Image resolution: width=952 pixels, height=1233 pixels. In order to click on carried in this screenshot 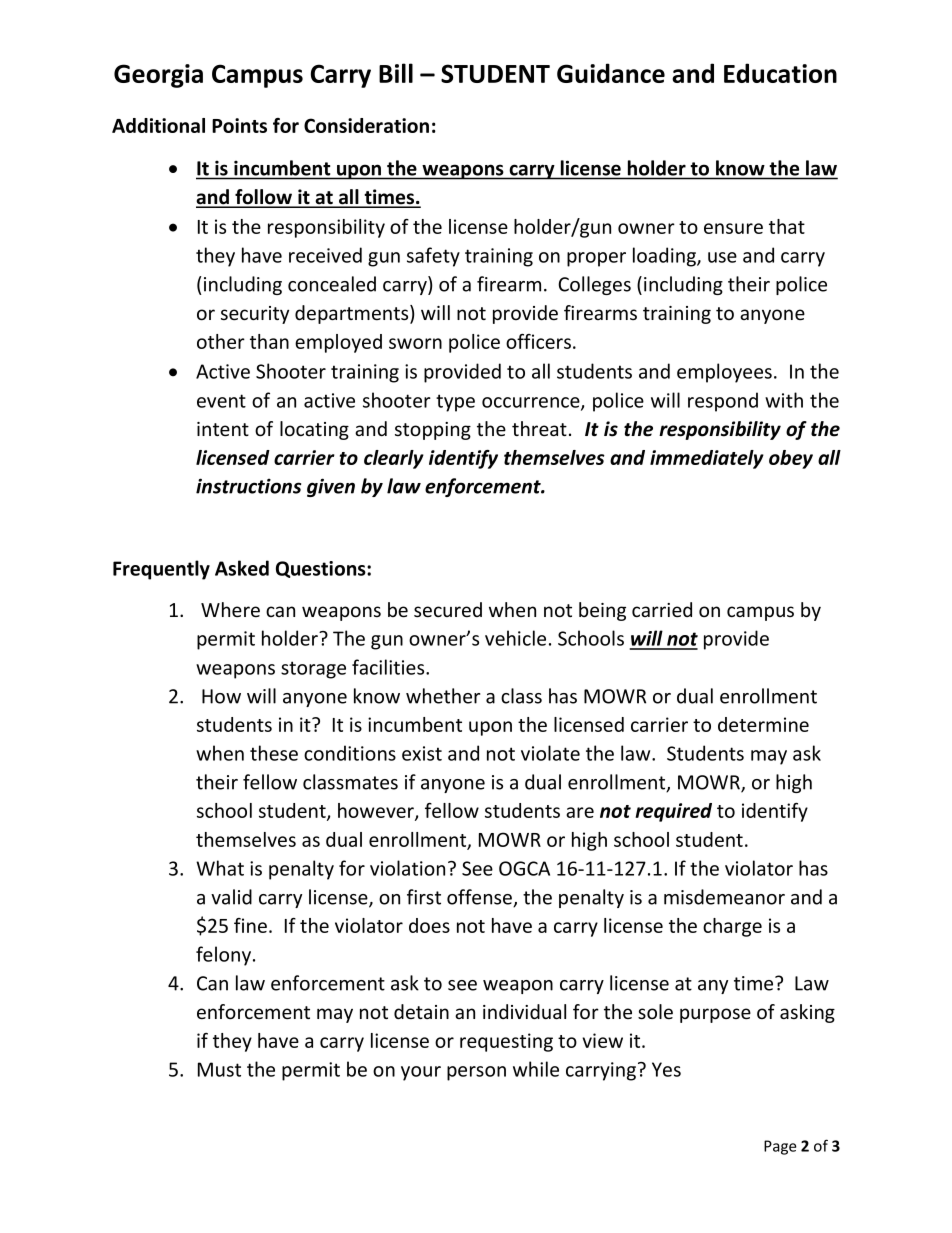, I will do `click(662, 610)`.
